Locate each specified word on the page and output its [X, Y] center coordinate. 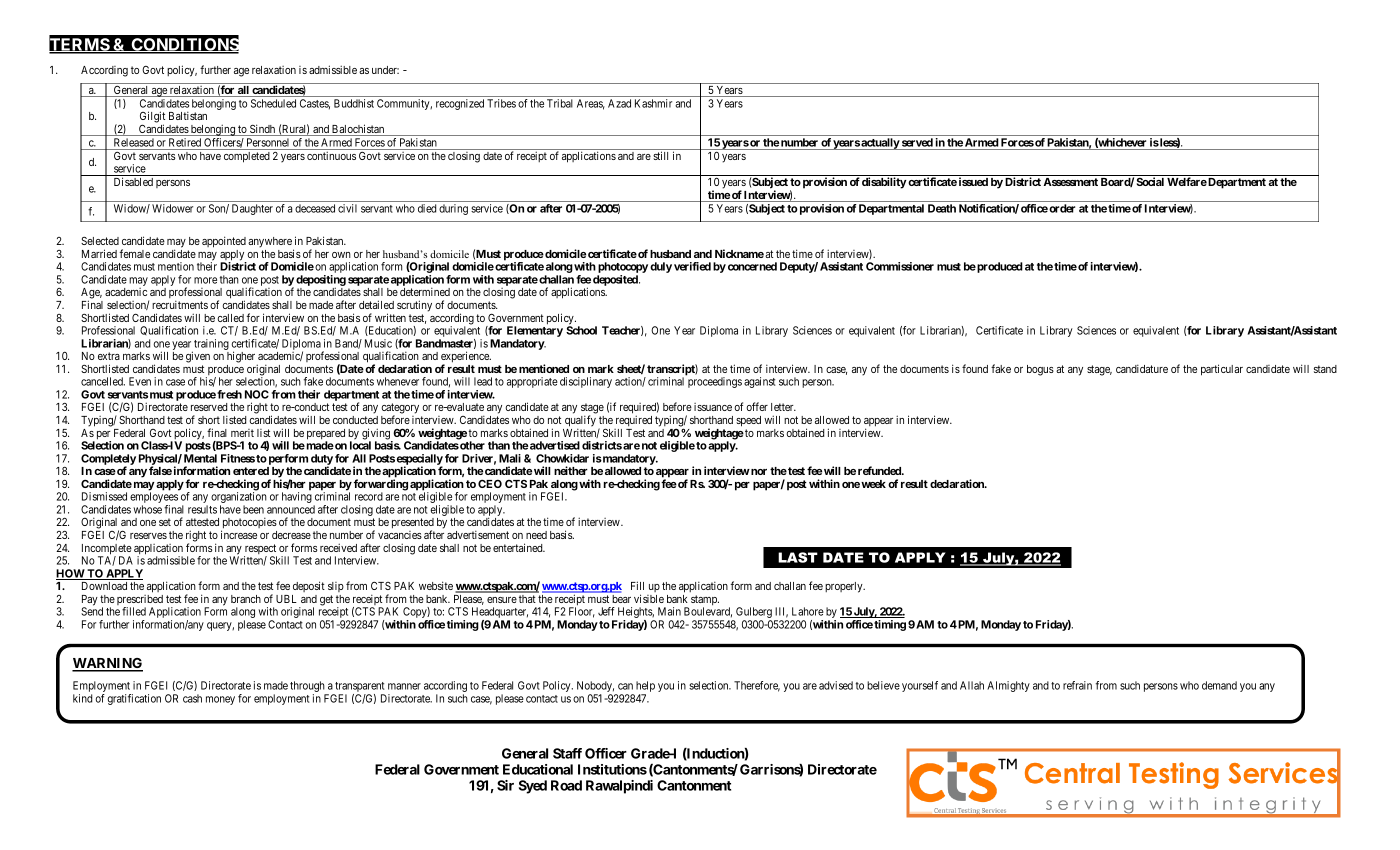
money [220, 700]
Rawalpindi [619, 787]
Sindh [262, 130]
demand [1219, 685]
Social [1150, 181]
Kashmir [653, 103]
